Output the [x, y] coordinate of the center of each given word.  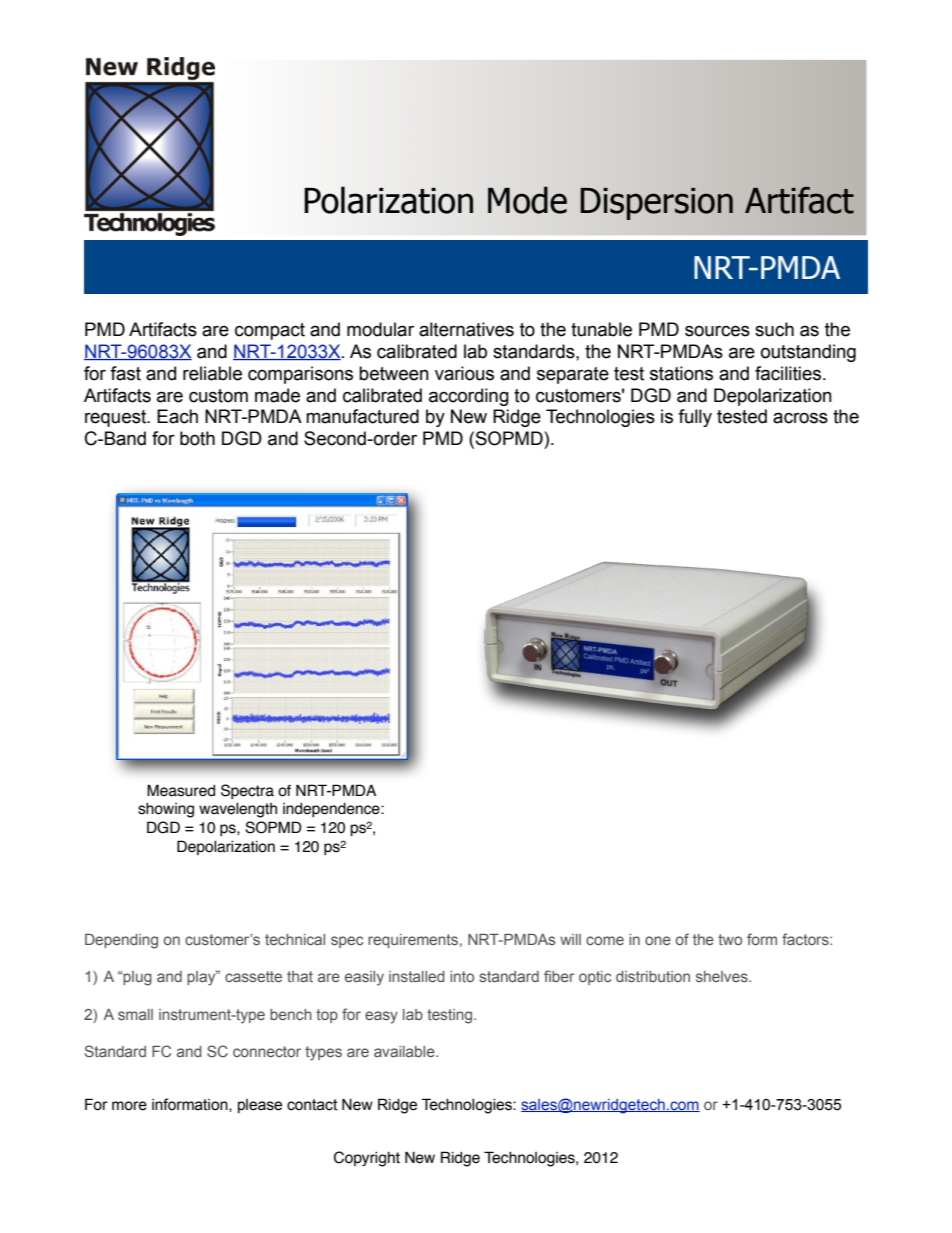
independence [332, 810]
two [730, 939]
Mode [527, 200]
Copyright [367, 1159]
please [260, 1106]
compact [270, 331]
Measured [181, 790]
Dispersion [657, 204]
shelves [723, 976]
